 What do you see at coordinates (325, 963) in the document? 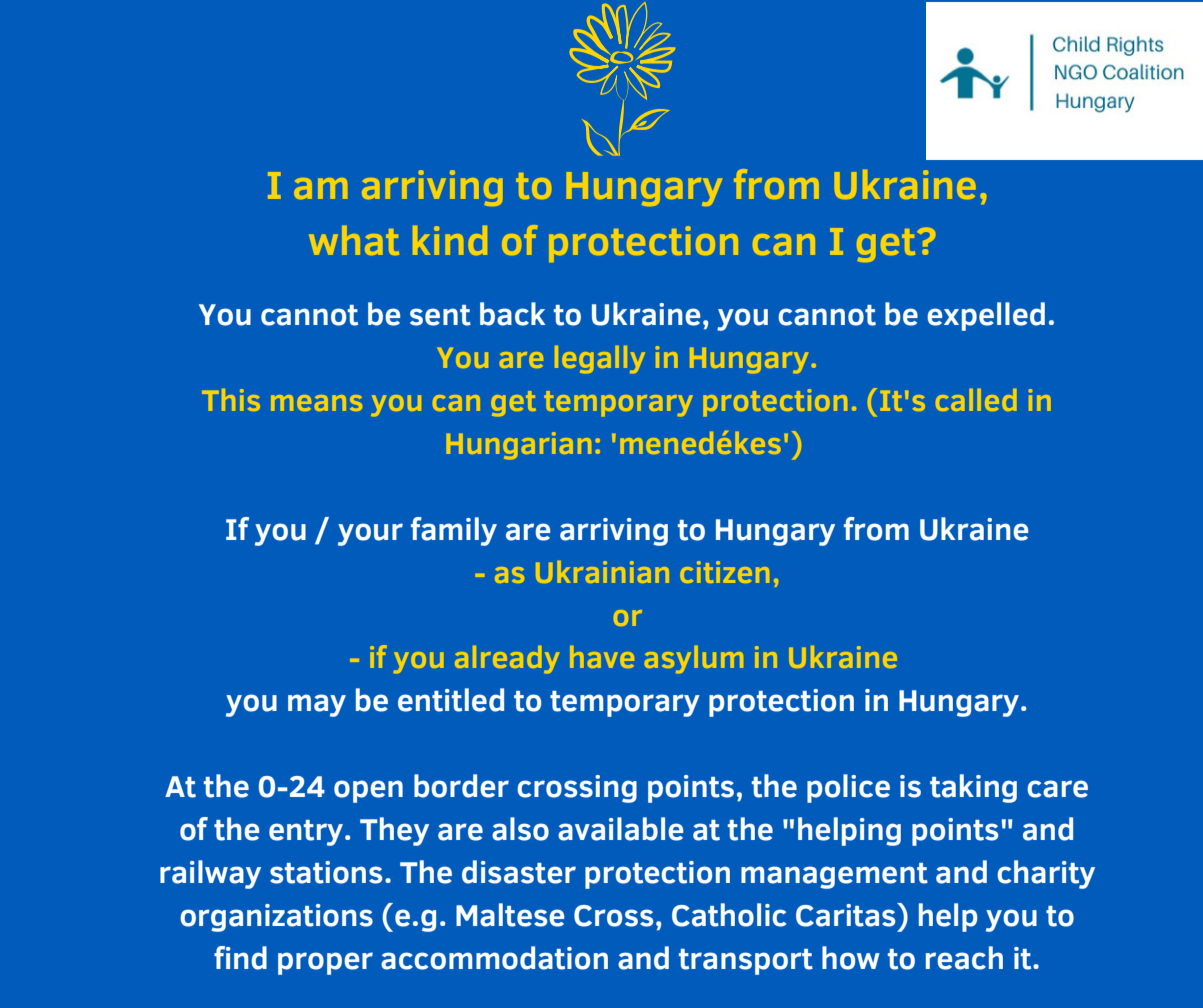
I see `proper` at bounding box center [325, 963].
